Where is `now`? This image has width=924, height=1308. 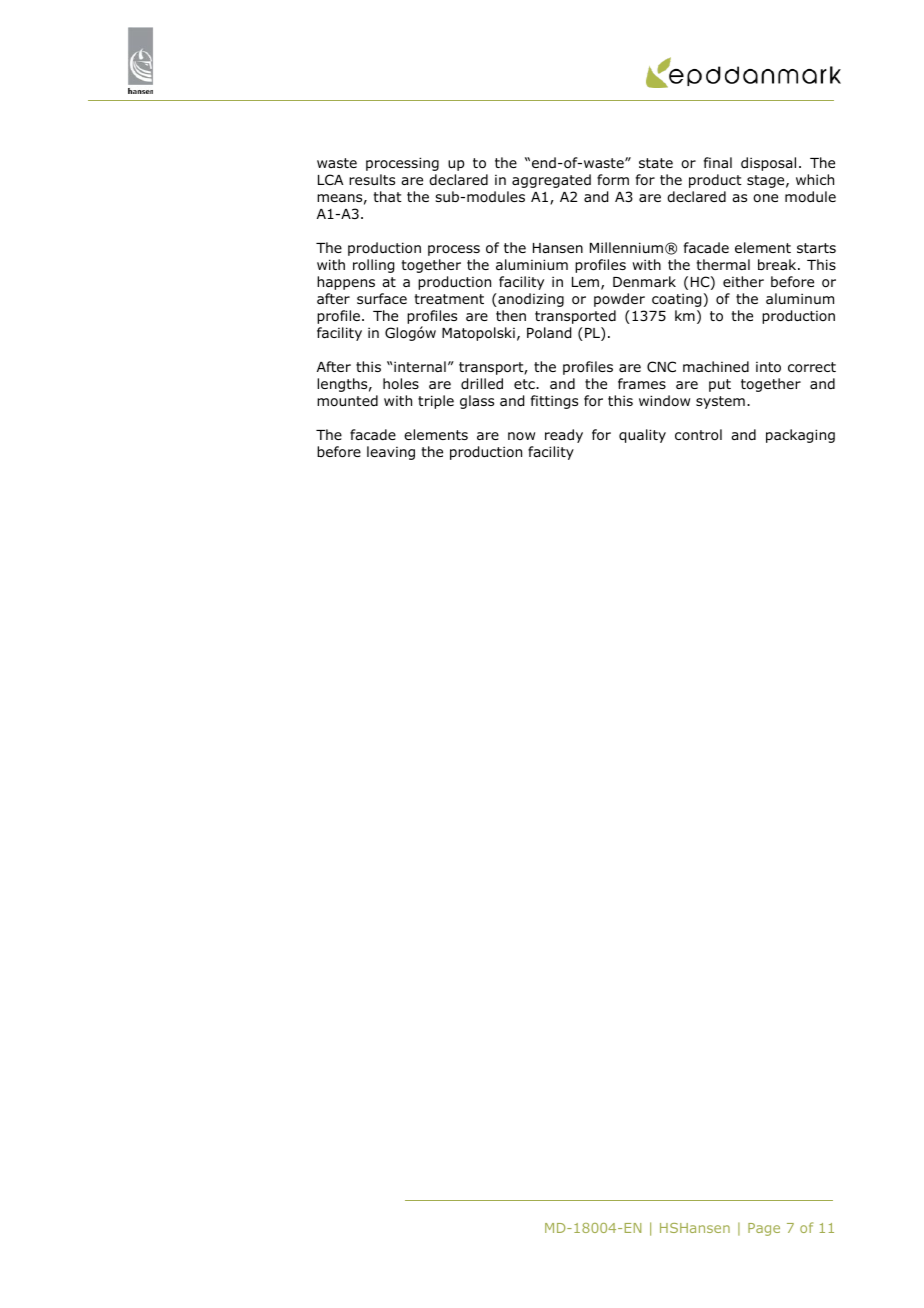
now is located at coordinates (521, 436).
